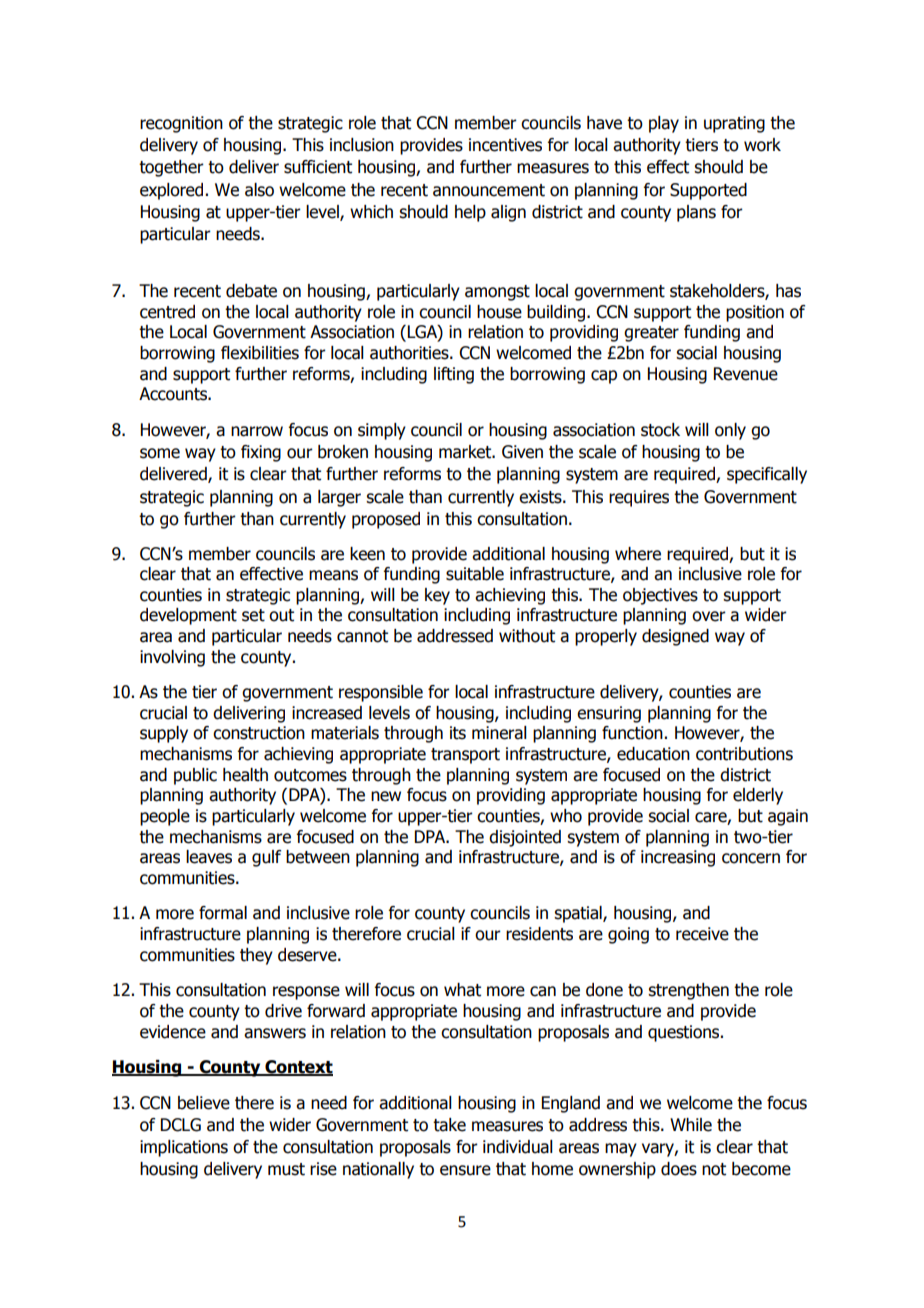 This page has width=924, height=1308. What do you see at coordinates (522, 452) in the page?
I see `Given` at bounding box center [522, 452].
